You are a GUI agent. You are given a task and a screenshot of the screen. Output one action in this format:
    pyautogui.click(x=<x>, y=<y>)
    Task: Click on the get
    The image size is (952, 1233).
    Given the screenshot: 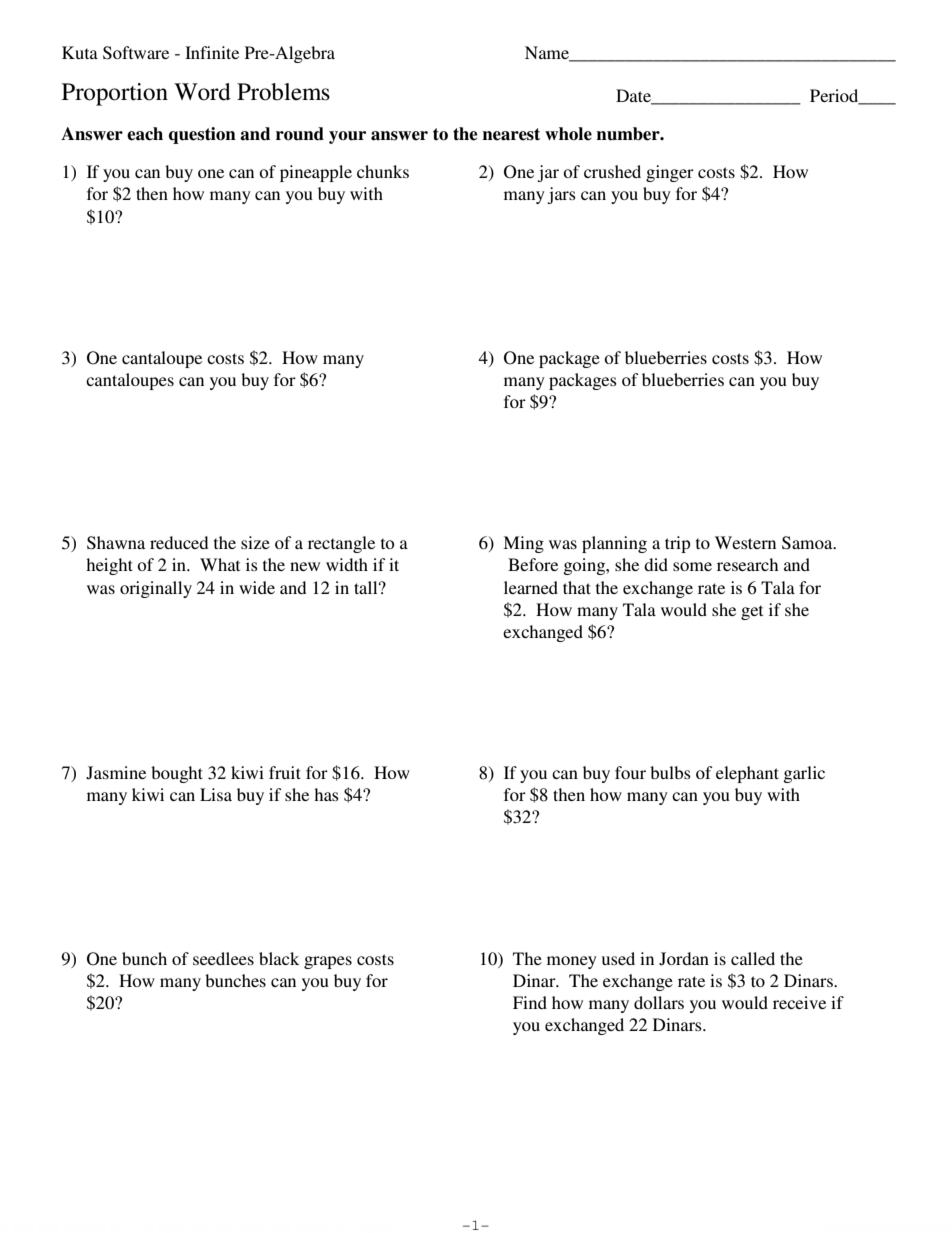 What is the action you would take?
    pyautogui.click(x=752, y=612)
